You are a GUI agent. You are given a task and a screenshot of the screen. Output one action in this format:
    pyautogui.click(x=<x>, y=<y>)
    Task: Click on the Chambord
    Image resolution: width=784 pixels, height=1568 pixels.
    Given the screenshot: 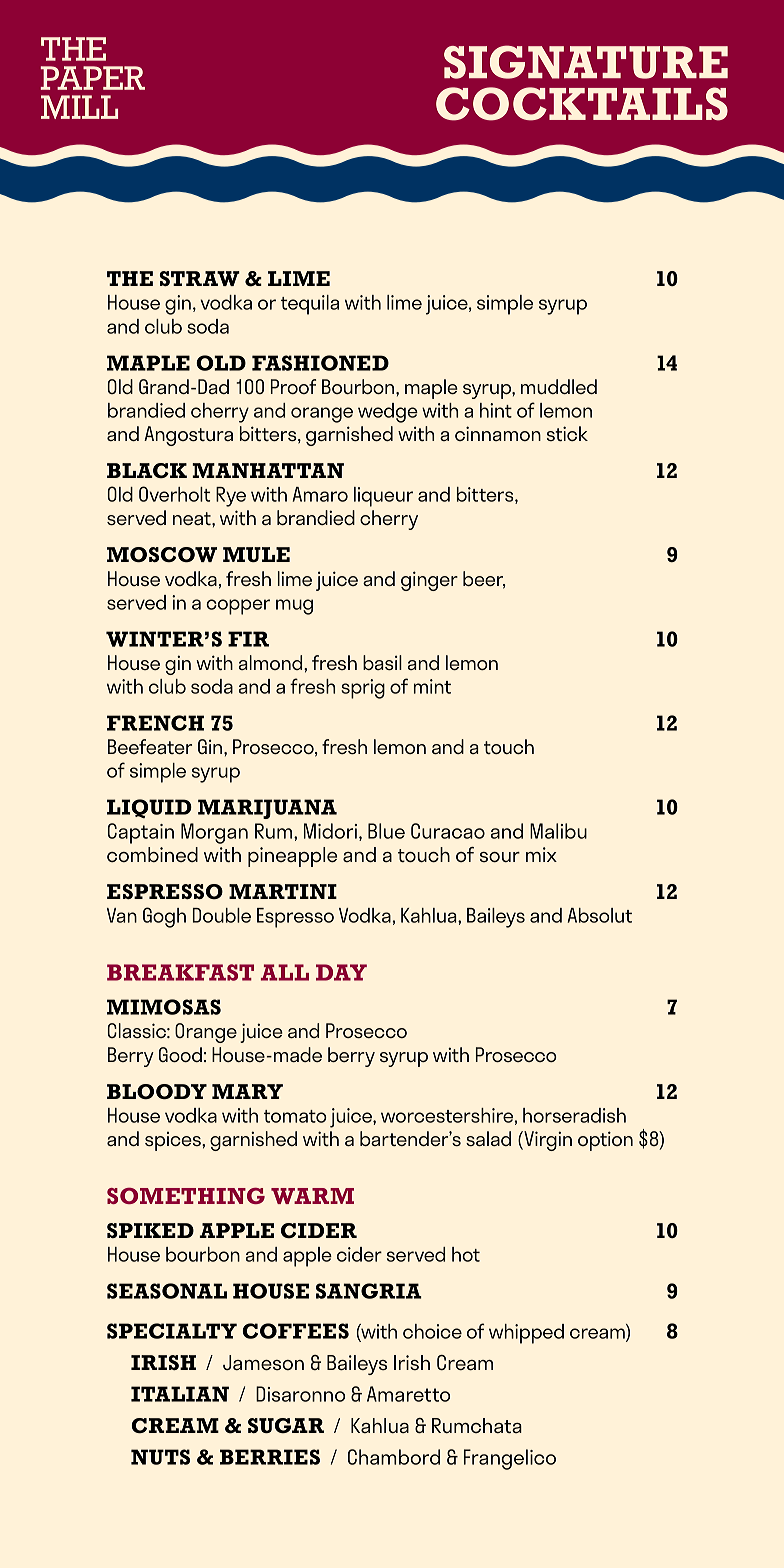 What is the action you would take?
    pyautogui.click(x=394, y=1457)
